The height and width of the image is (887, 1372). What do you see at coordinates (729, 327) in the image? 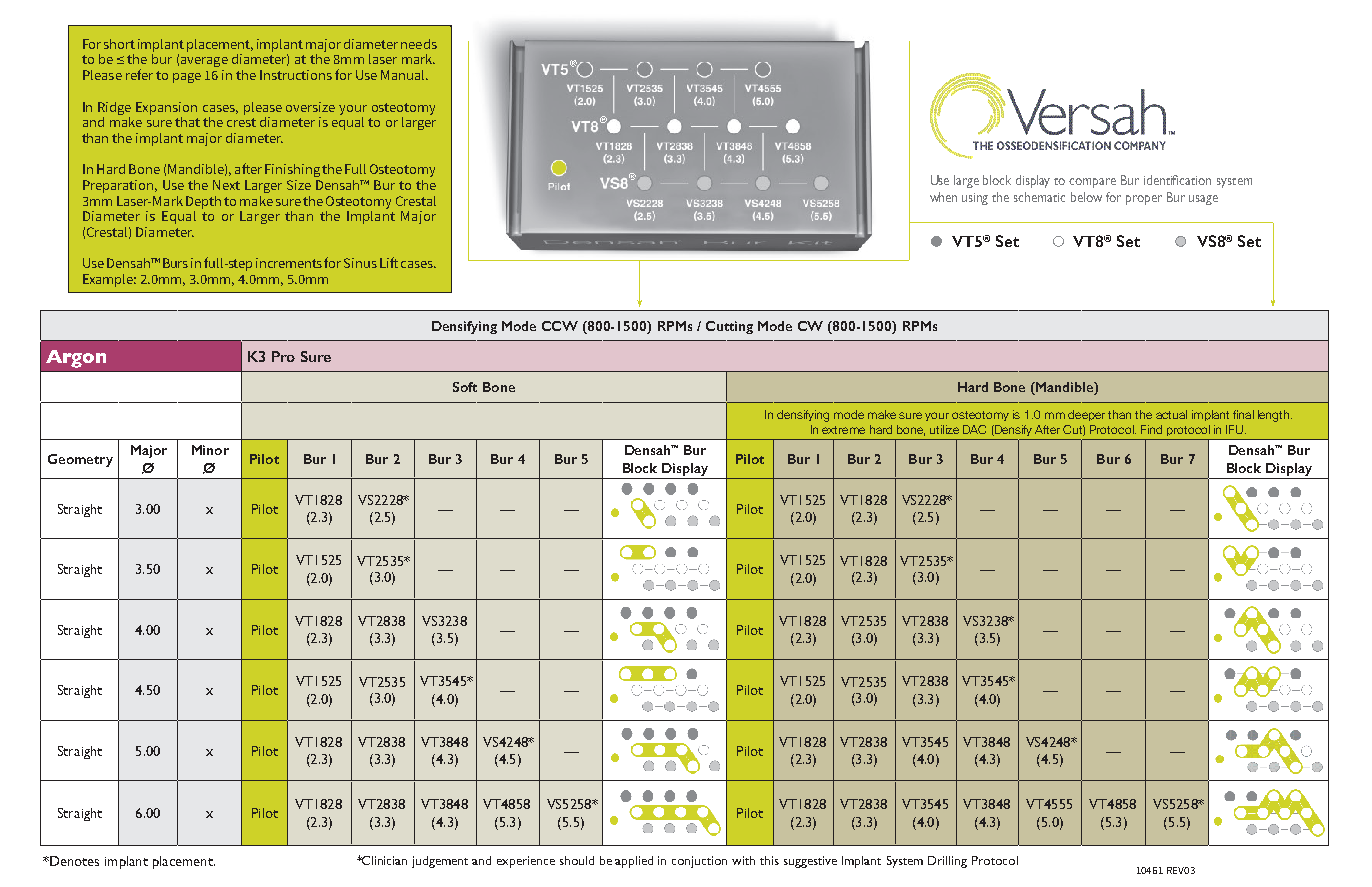
I see `Cutting` at bounding box center [729, 327].
